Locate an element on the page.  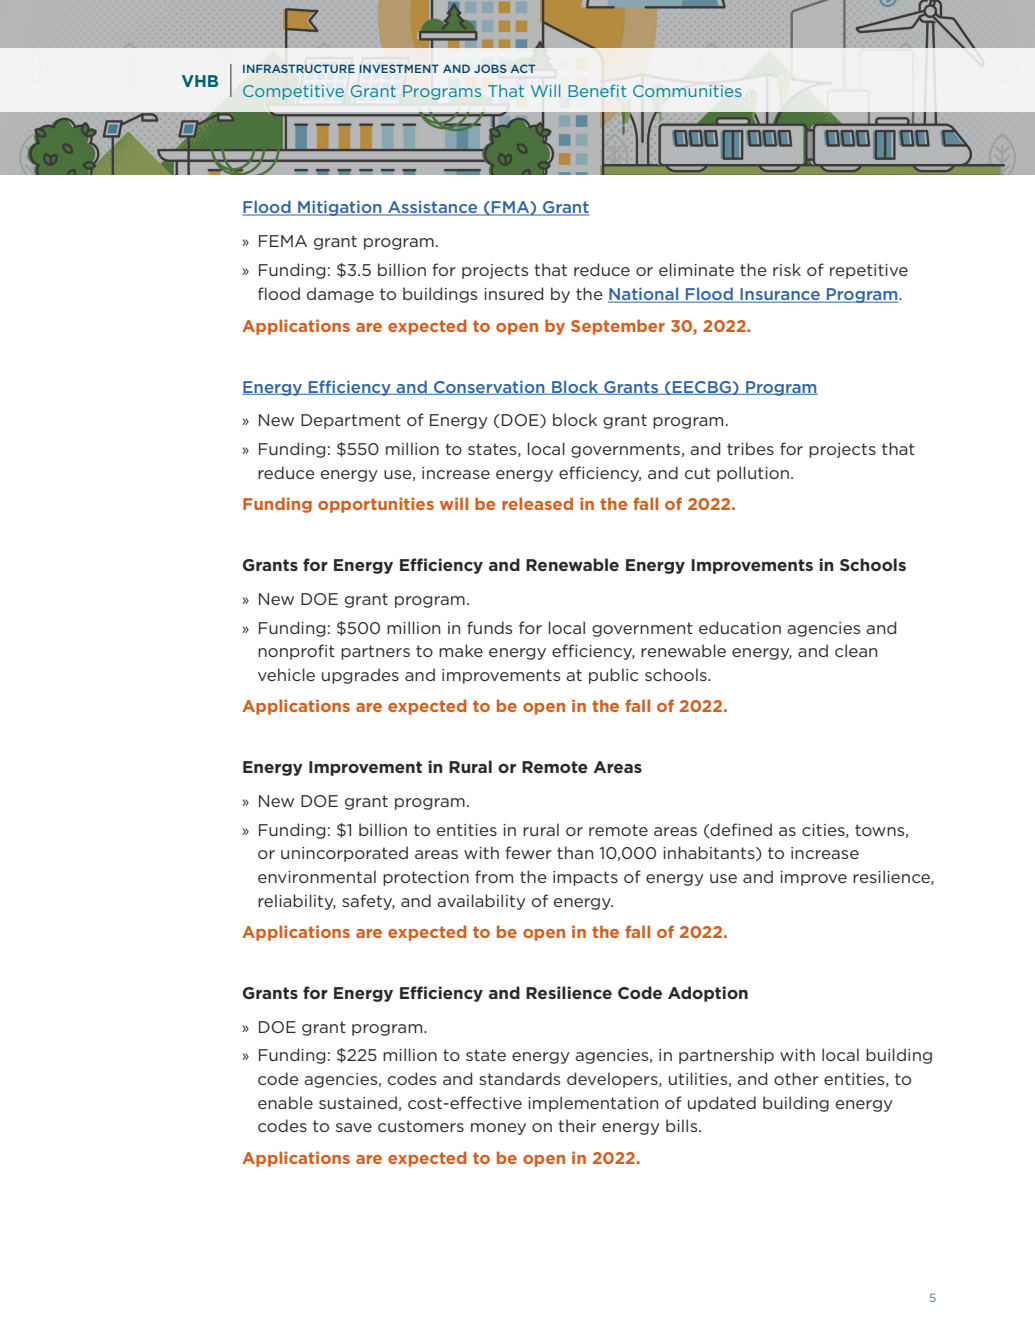
Benefit is located at coordinates (597, 90).
